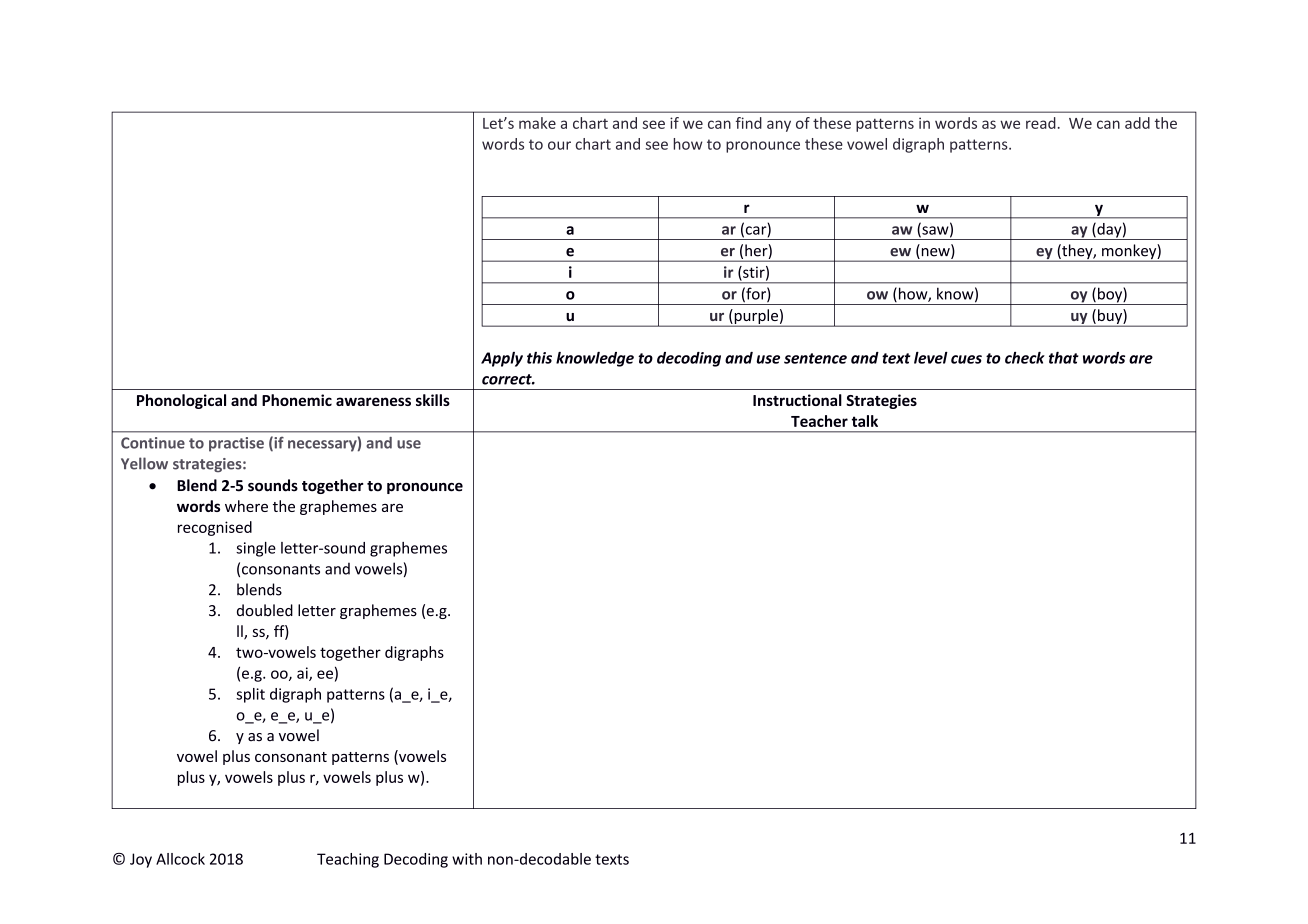 This screenshot has width=1308, height=924. I want to click on with, so click(467, 859).
